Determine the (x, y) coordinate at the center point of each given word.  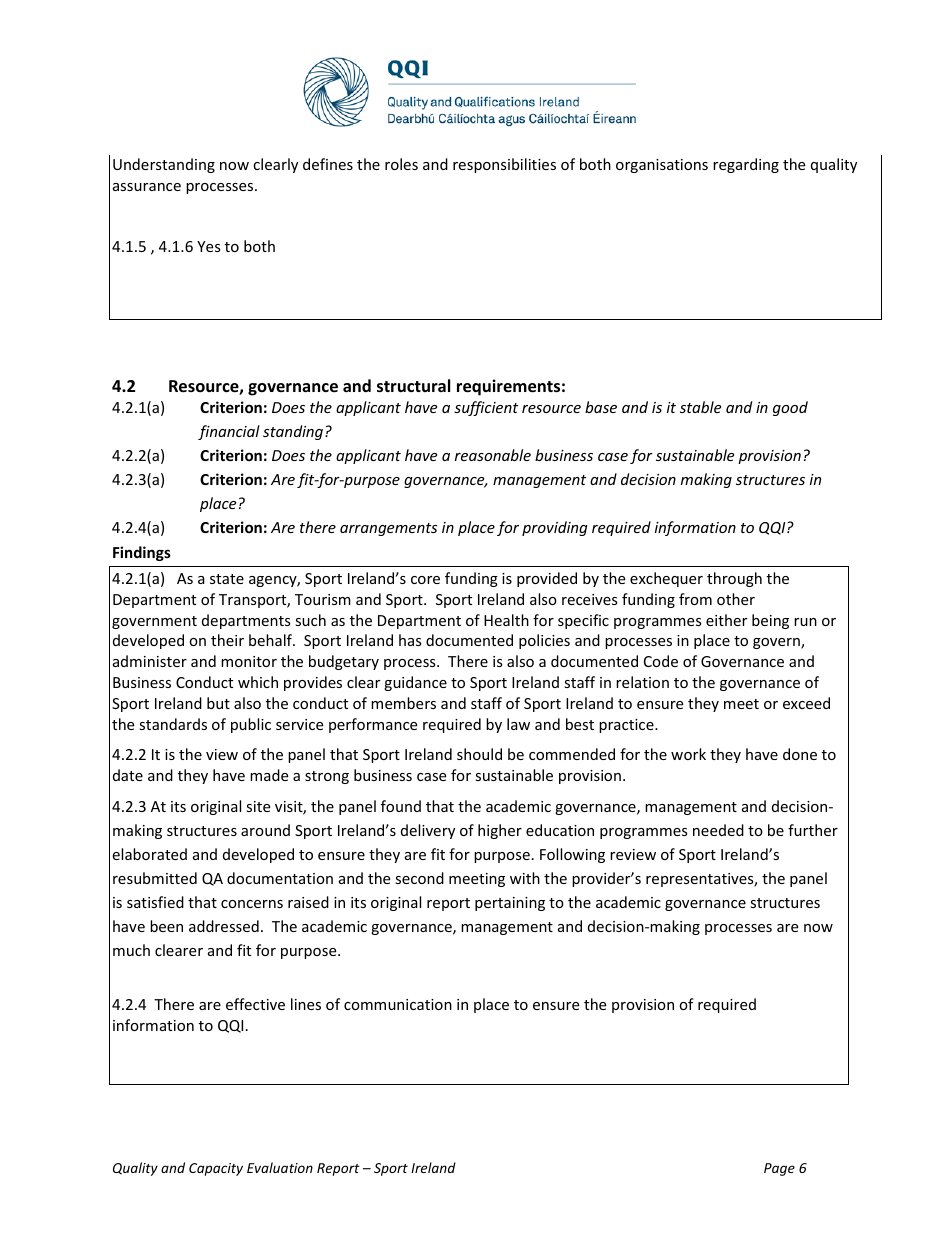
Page (779, 1169)
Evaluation (280, 1167)
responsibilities (504, 165)
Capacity (216, 1169)
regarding (746, 165)
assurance (147, 187)
